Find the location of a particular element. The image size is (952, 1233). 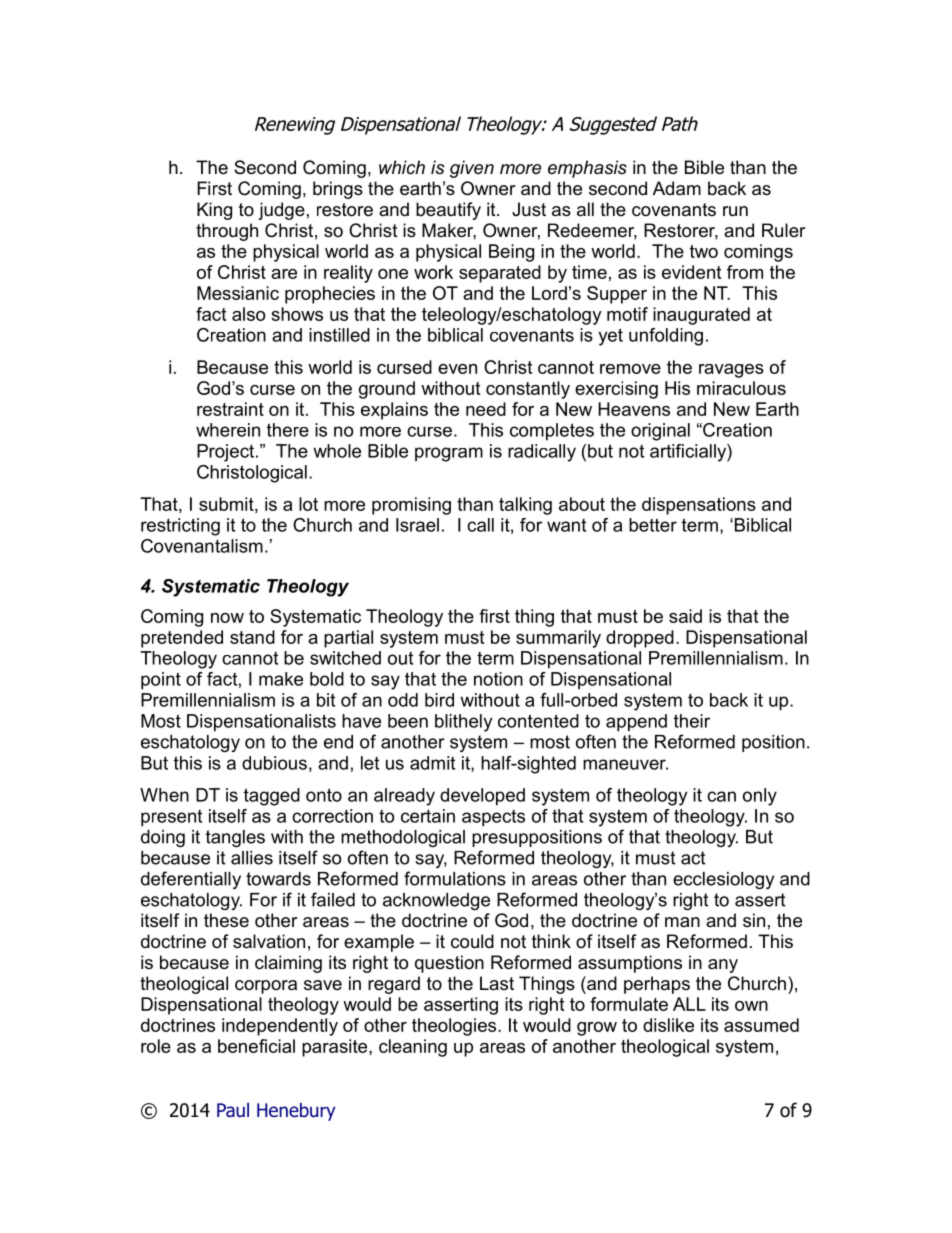

Paul is located at coordinates (233, 1110).
